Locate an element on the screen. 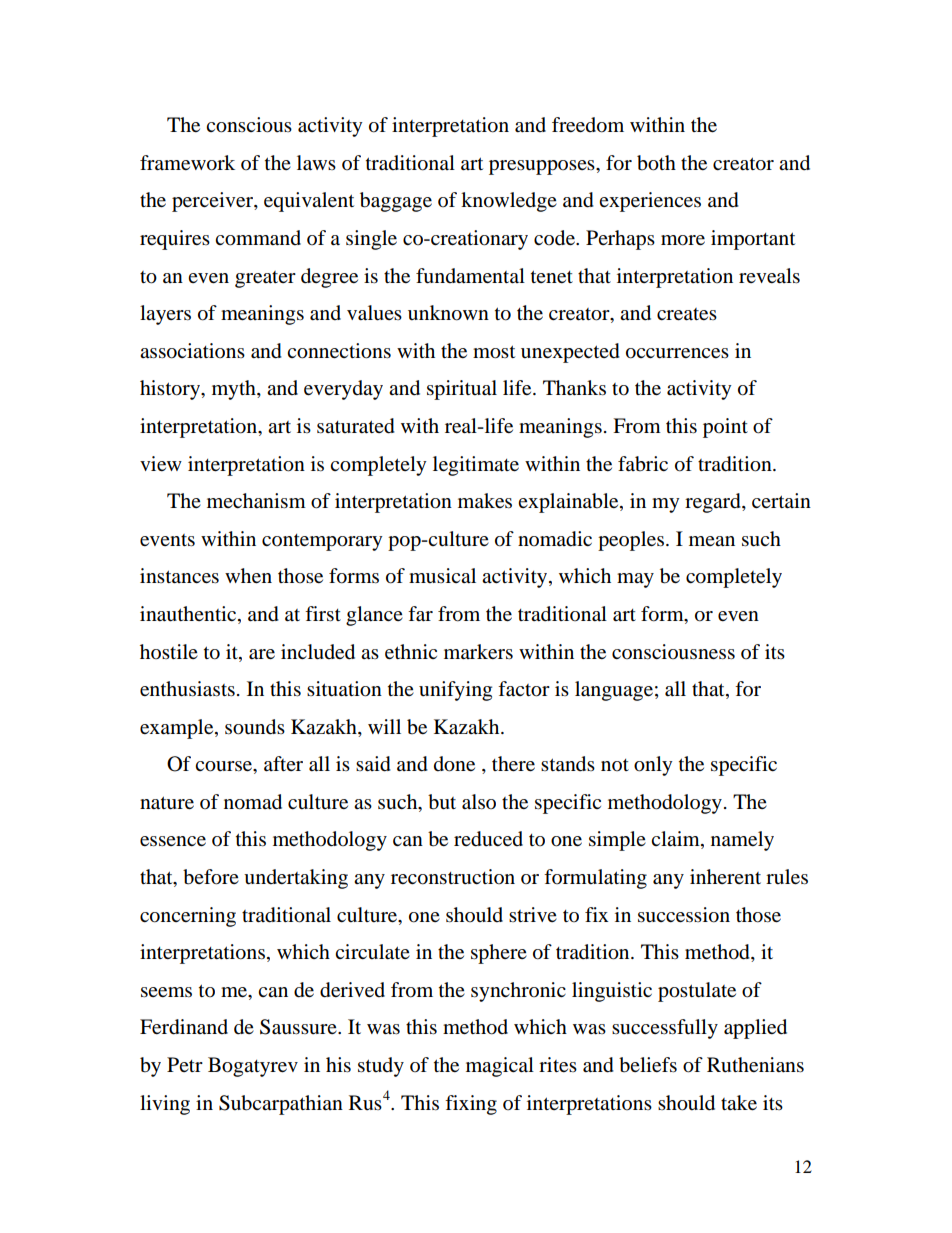 Image resolution: width=952 pixels, height=1233 pixels. after is located at coordinates (283, 763).
